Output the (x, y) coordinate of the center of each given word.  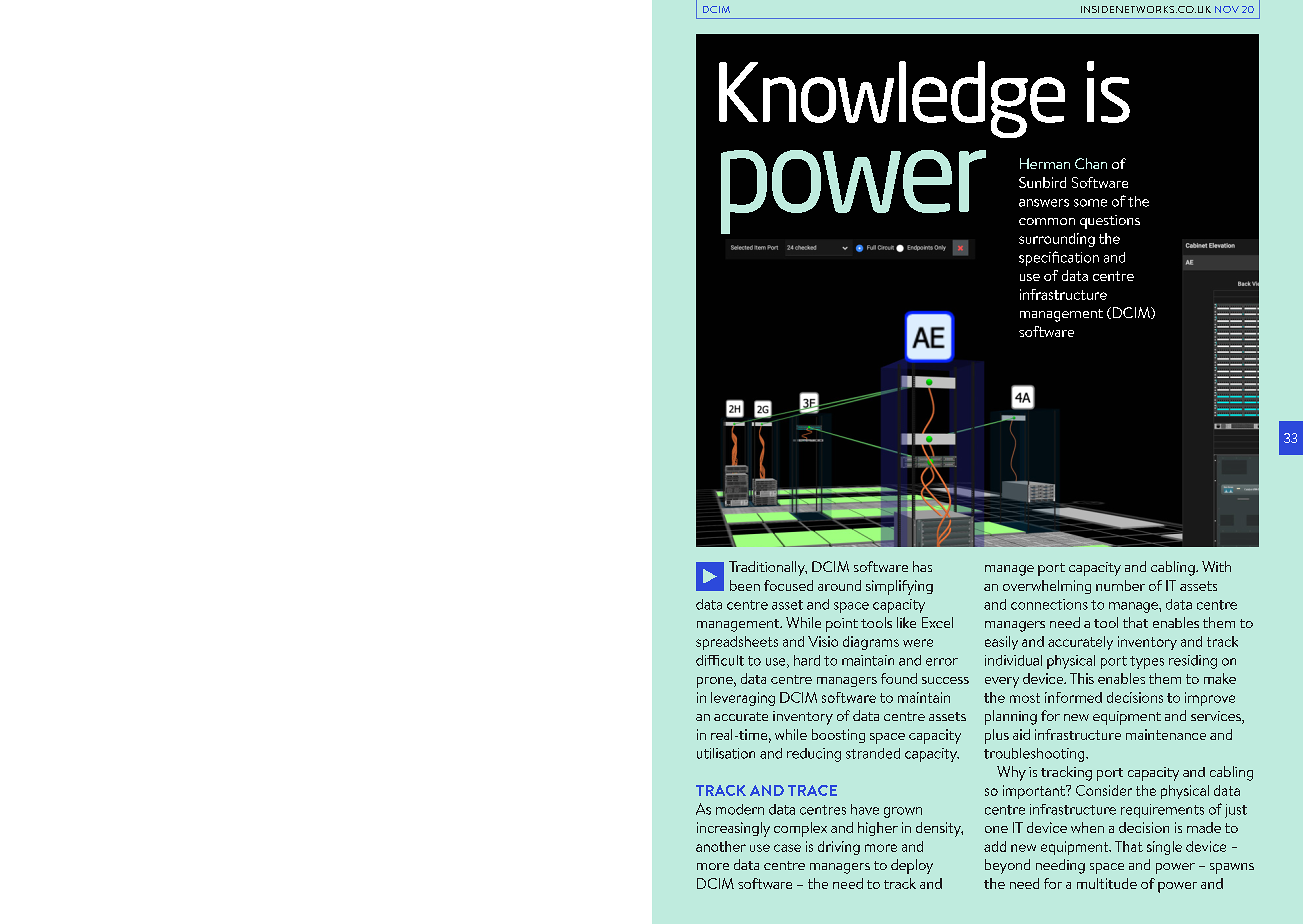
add (995, 846)
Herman (1045, 163)
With (1216, 566)
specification (1059, 258)
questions (1110, 222)
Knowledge (892, 99)
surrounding (1057, 240)
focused (788, 585)
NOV (1227, 9)
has (922, 566)
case (787, 848)
